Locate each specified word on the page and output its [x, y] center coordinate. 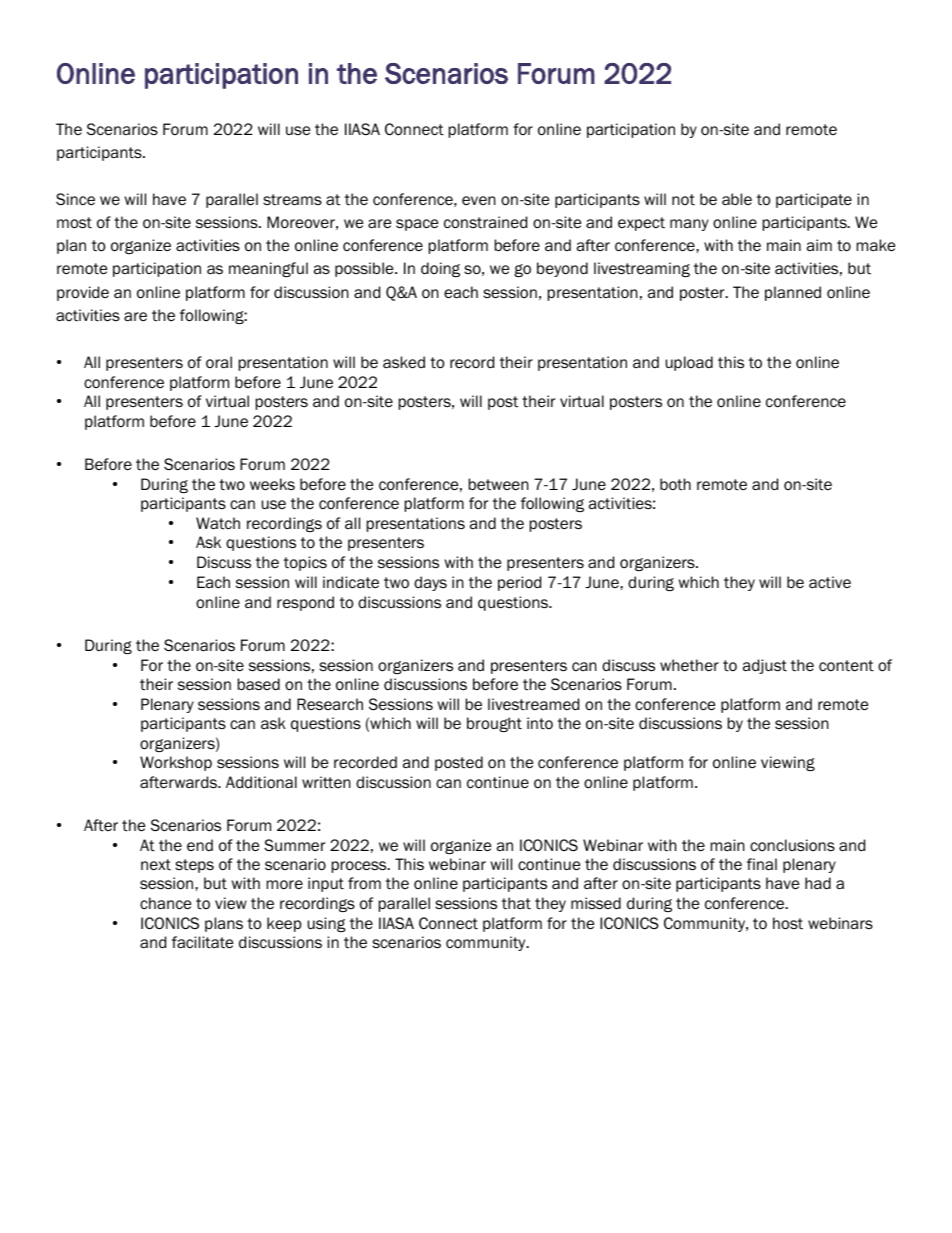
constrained [485, 222]
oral [219, 362]
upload [689, 363]
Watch [218, 523]
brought [494, 724]
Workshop [176, 763]
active [830, 582]
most [74, 223]
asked [404, 362]
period [519, 583]
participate [814, 200]
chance [165, 903]
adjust [765, 666]
